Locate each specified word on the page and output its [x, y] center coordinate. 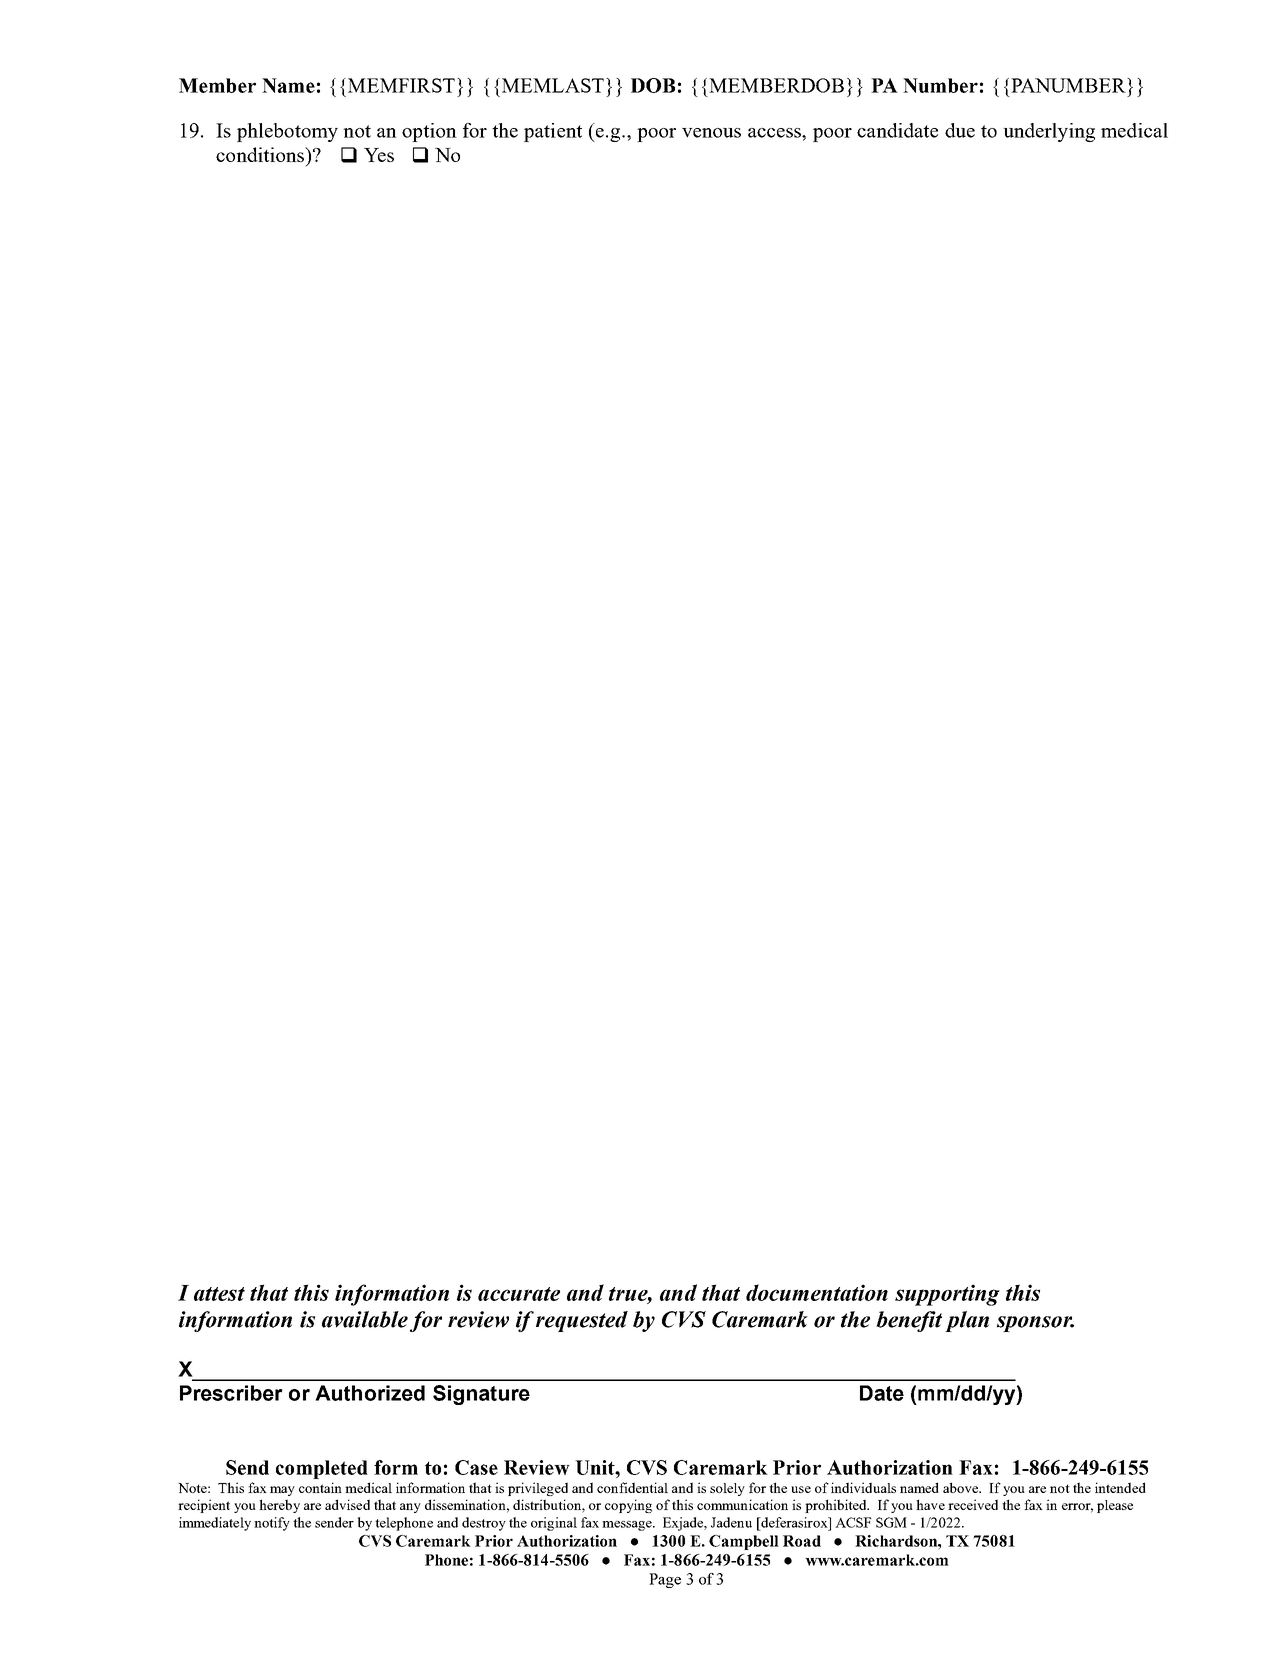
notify [272, 1524]
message [628, 1526]
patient [553, 132]
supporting [947, 1295]
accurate [519, 1294]
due [960, 130]
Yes [379, 155]
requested [582, 1321]
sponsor [1035, 1324]
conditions [261, 154]
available [365, 1319]
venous [711, 133]
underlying [1049, 132]
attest [219, 1294]
